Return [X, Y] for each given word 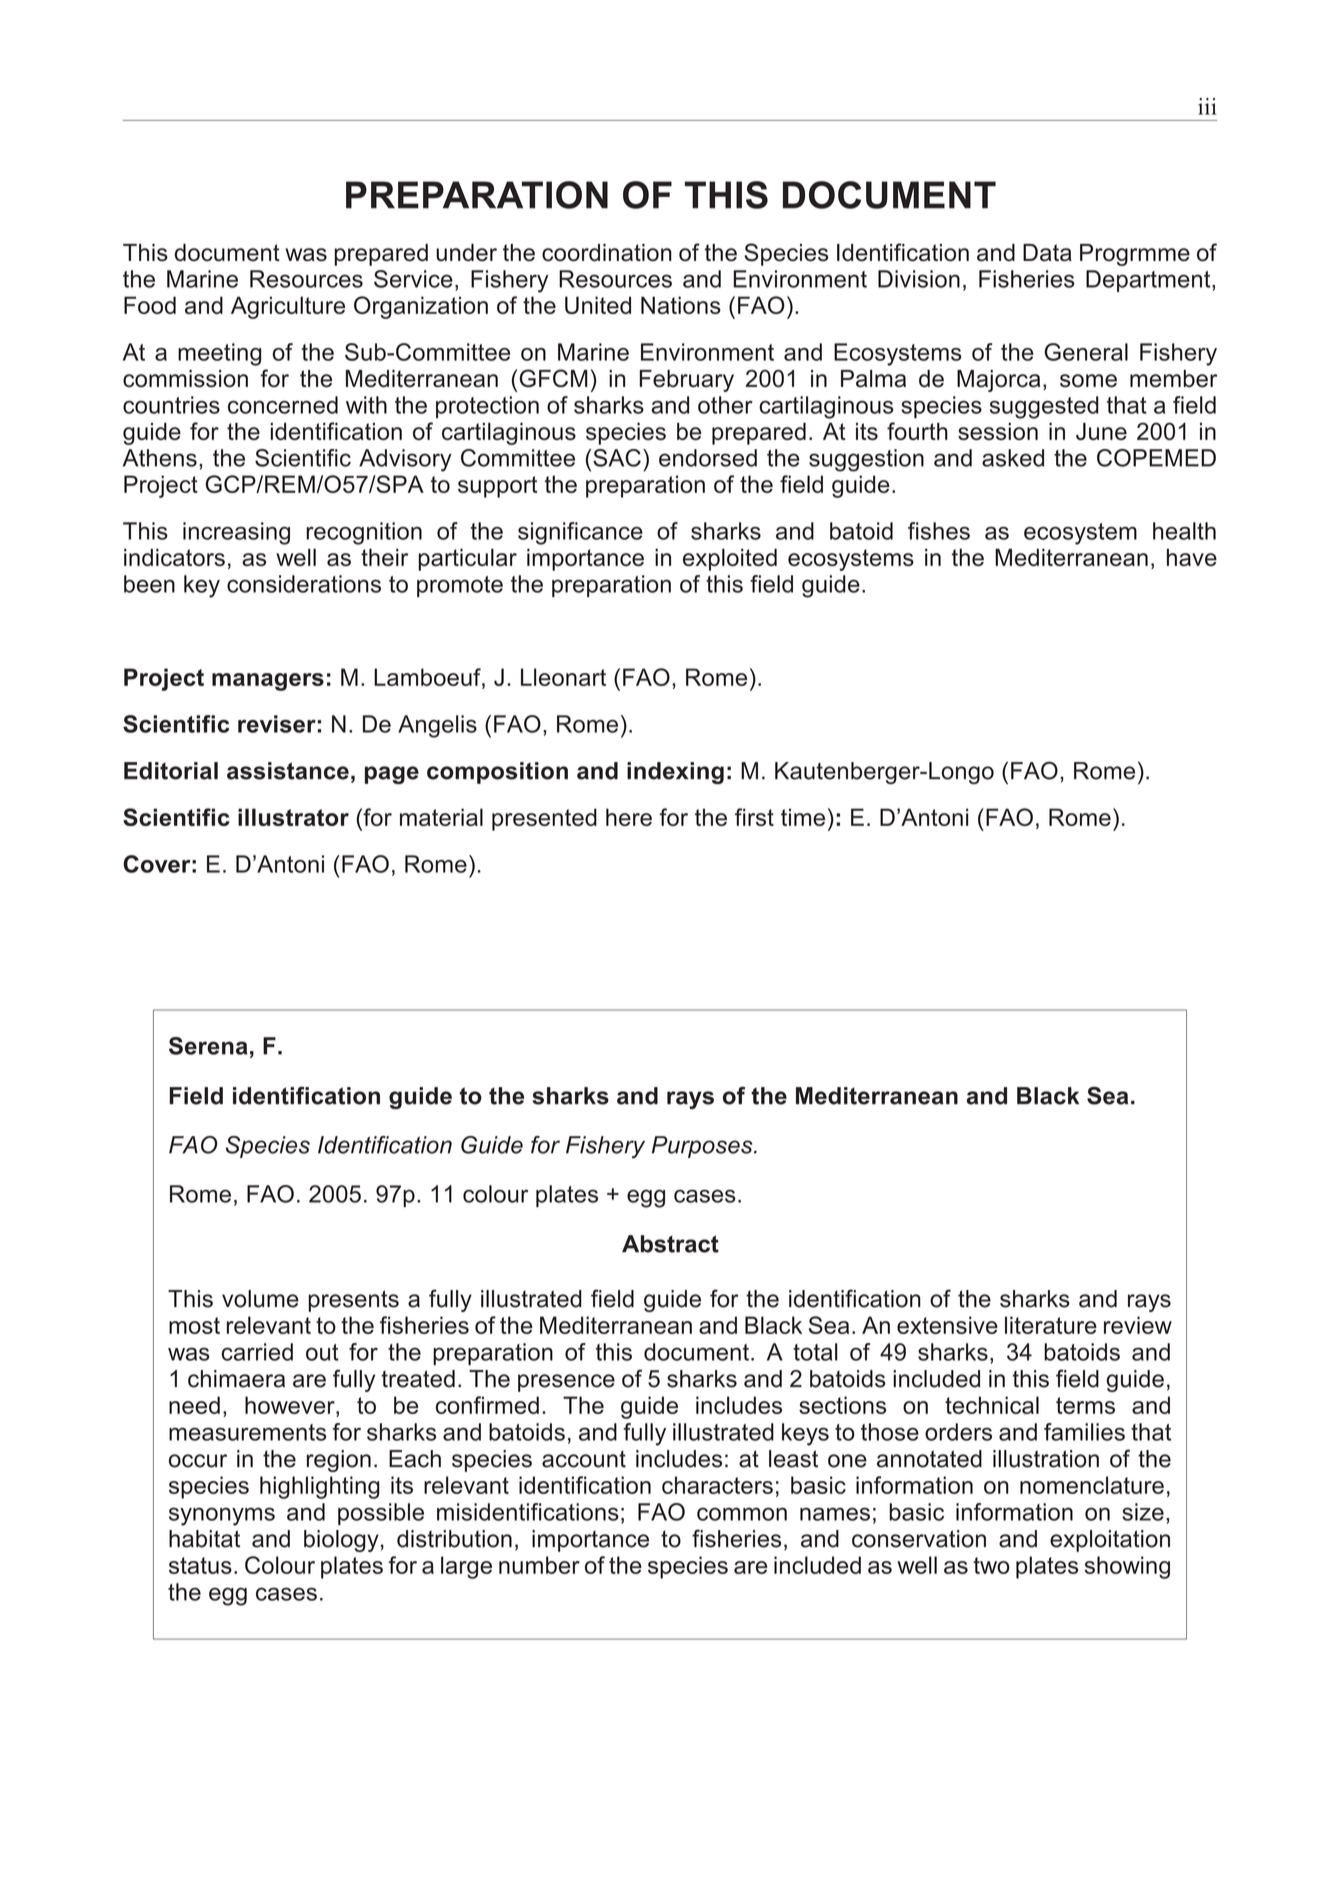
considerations [304, 584]
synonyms [222, 1516]
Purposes [703, 1147]
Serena [208, 1046]
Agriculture [288, 307]
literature [1051, 1325]
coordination [607, 252]
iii [1207, 106]
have [1192, 557]
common [742, 1514]
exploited [730, 559]
